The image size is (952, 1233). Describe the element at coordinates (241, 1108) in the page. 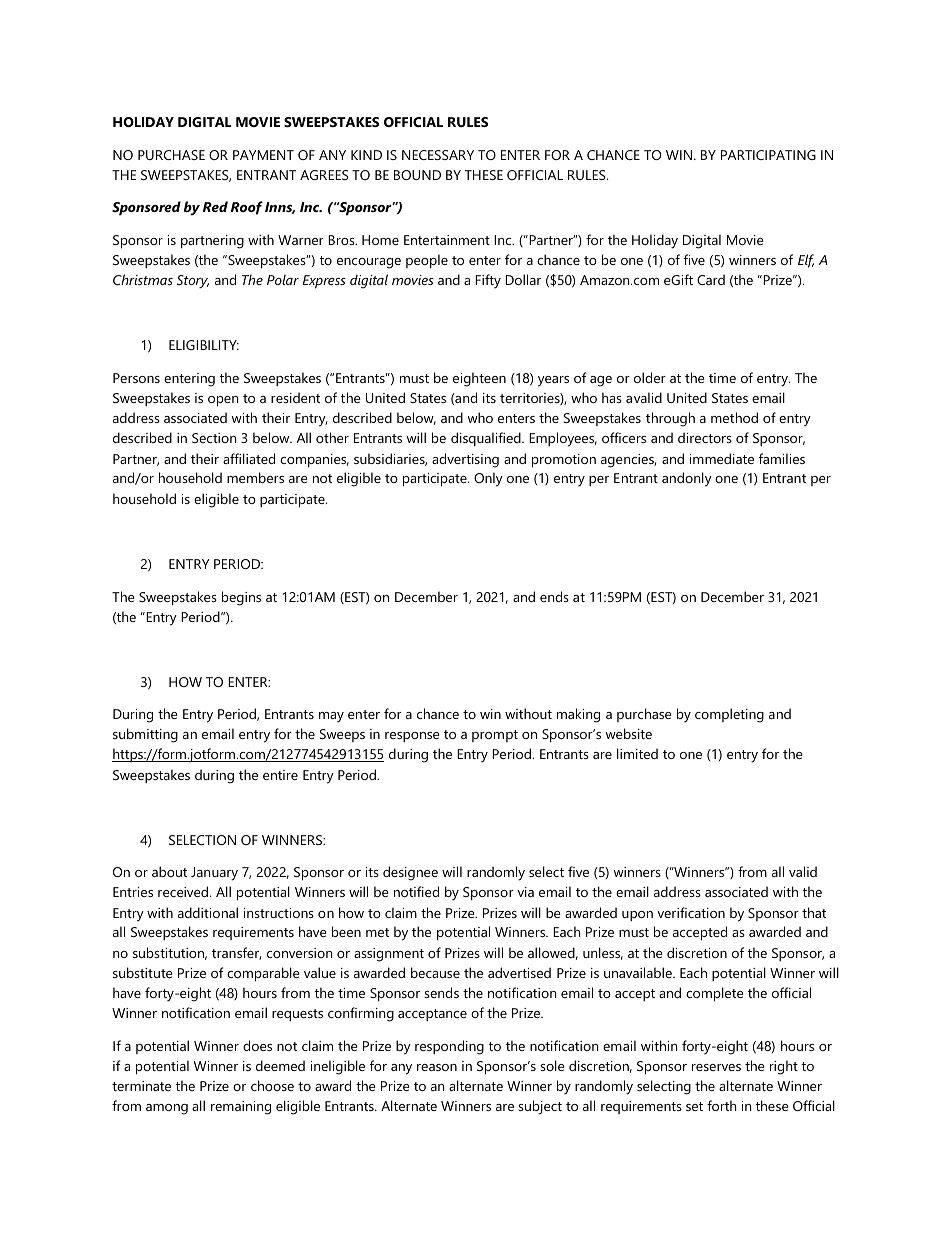

I see `remaining` at that location.
